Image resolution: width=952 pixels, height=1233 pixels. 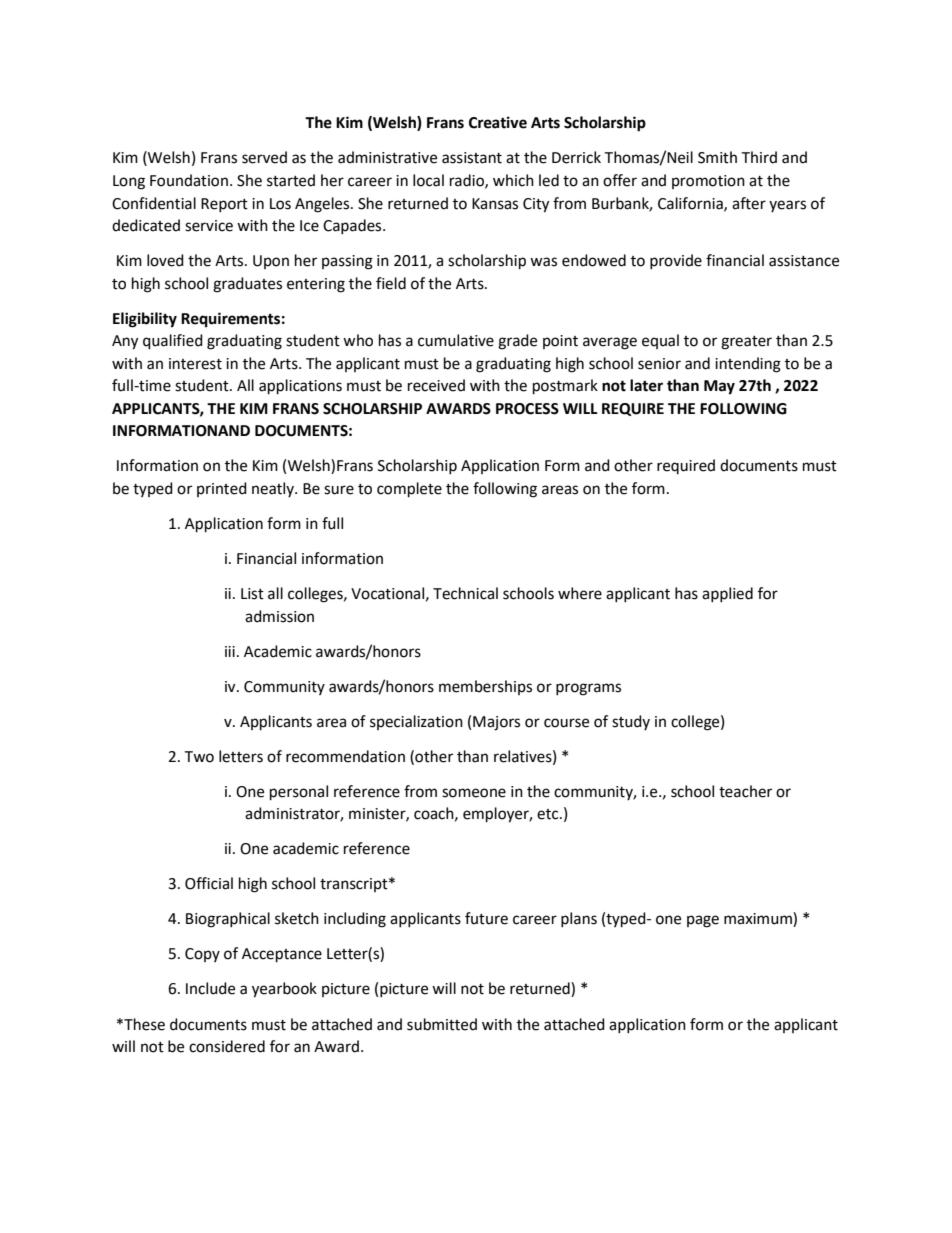 I want to click on page, so click(x=703, y=921).
